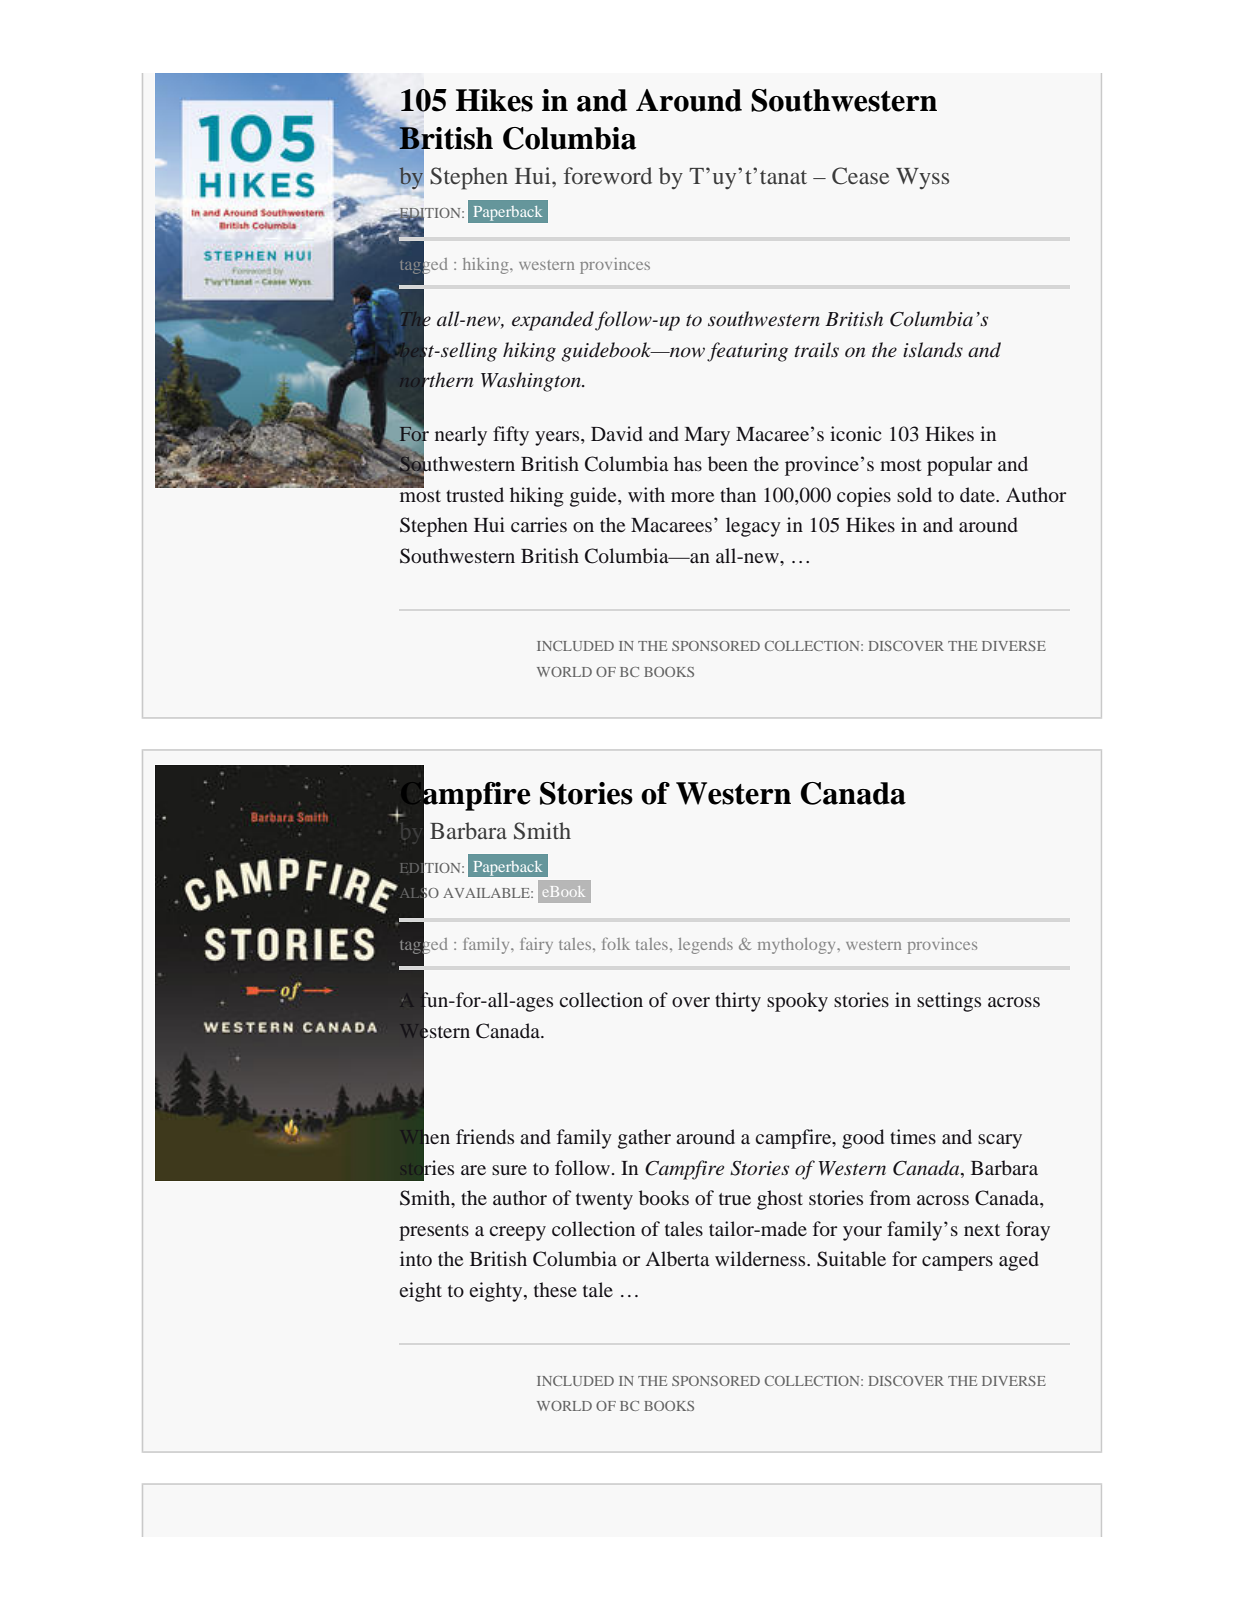  I want to click on foreword, so click(608, 175).
